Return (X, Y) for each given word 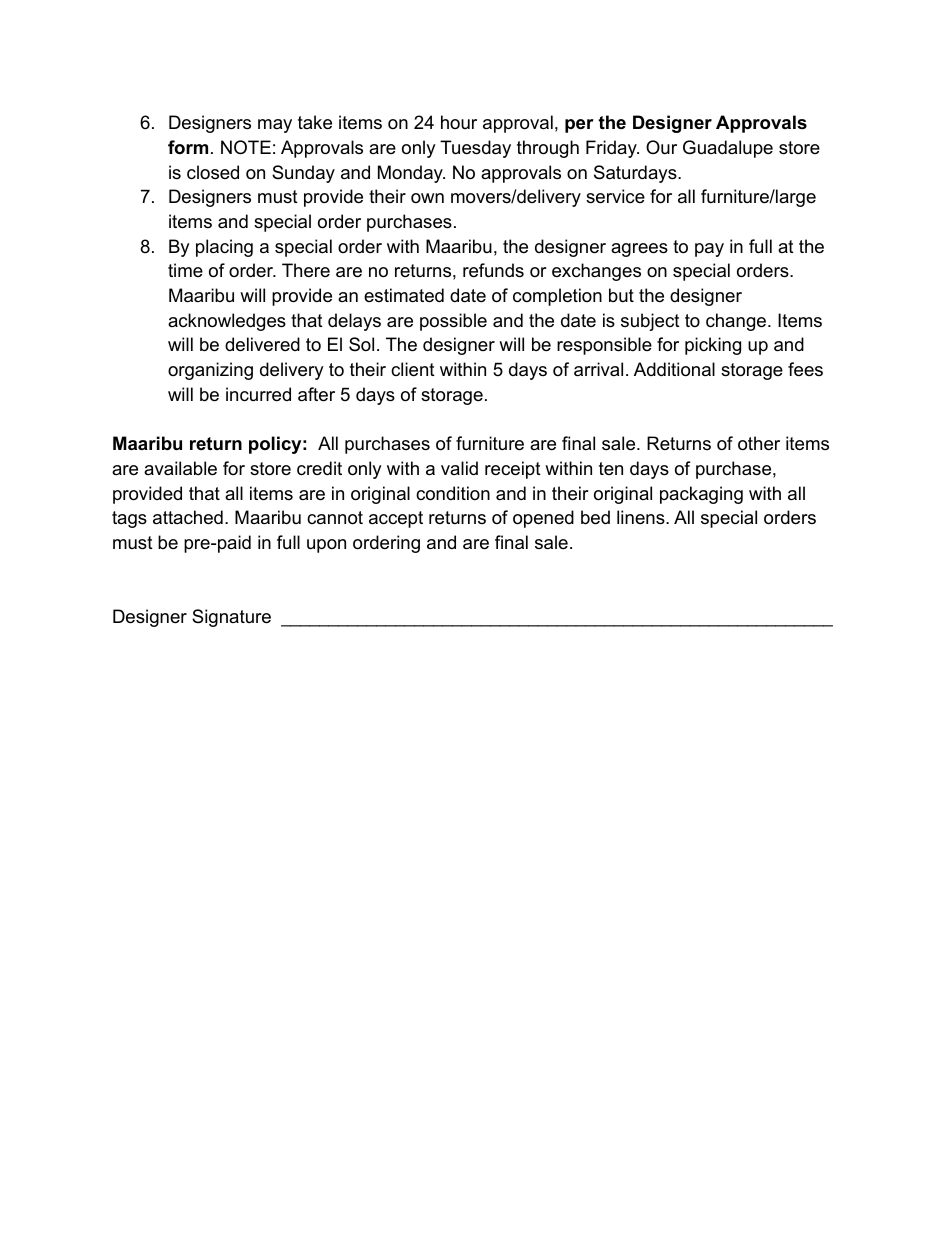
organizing (210, 371)
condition (453, 493)
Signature (231, 618)
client (413, 369)
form (188, 147)
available (180, 468)
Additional (674, 369)
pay (709, 250)
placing (224, 248)
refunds (493, 270)
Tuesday (475, 149)
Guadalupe (728, 149)
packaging (701, 495)
